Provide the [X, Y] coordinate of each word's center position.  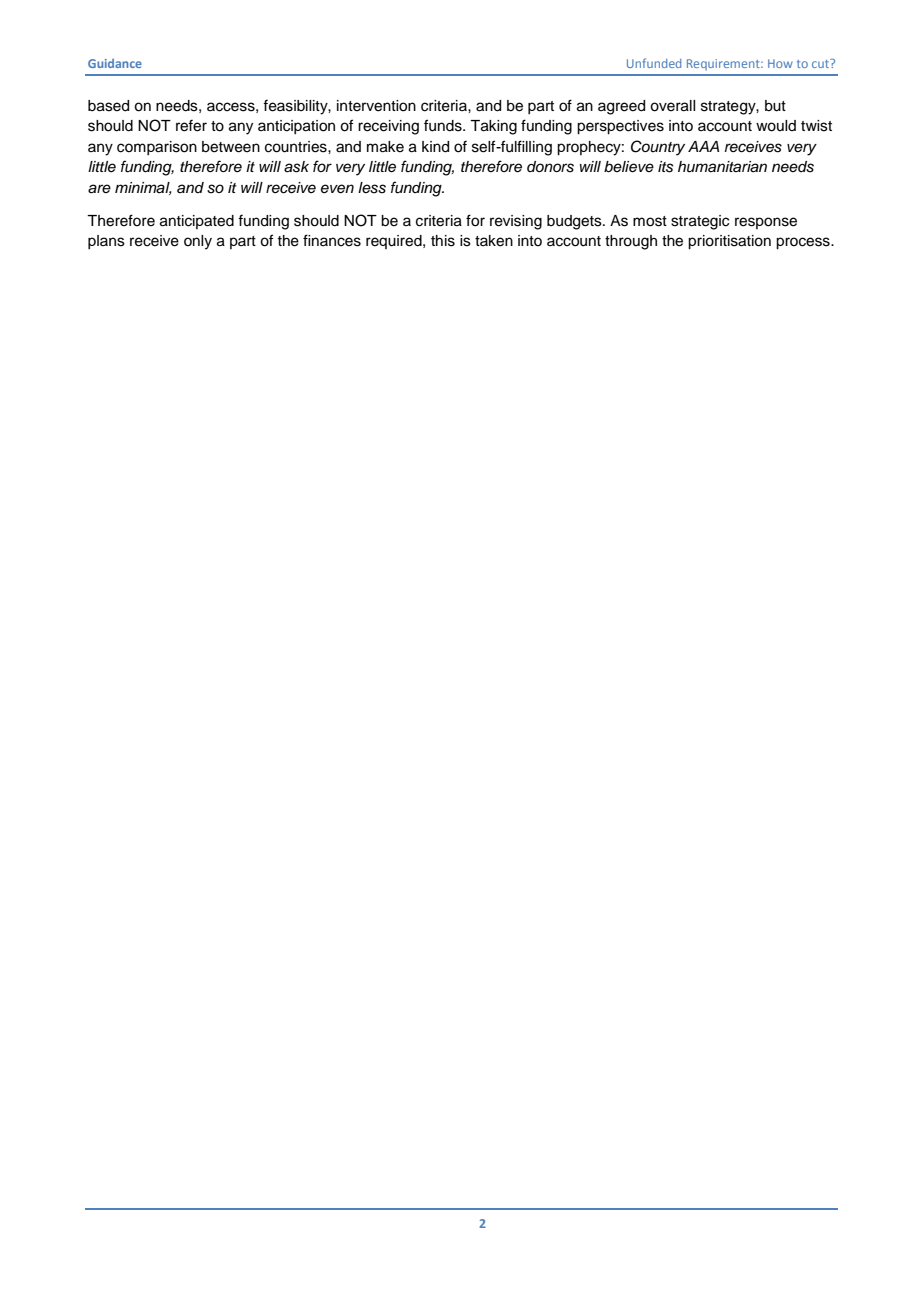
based [108, 106]
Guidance [115, 63]
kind [435, 147]
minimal [143, 188]
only [198, 242]
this [443, 241]
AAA [703, 146]
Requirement [724, 65]
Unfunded [654, 63]
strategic [700, 222]
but [775, 106]
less [372, 188]
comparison [157, 148]
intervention [376, 106]
